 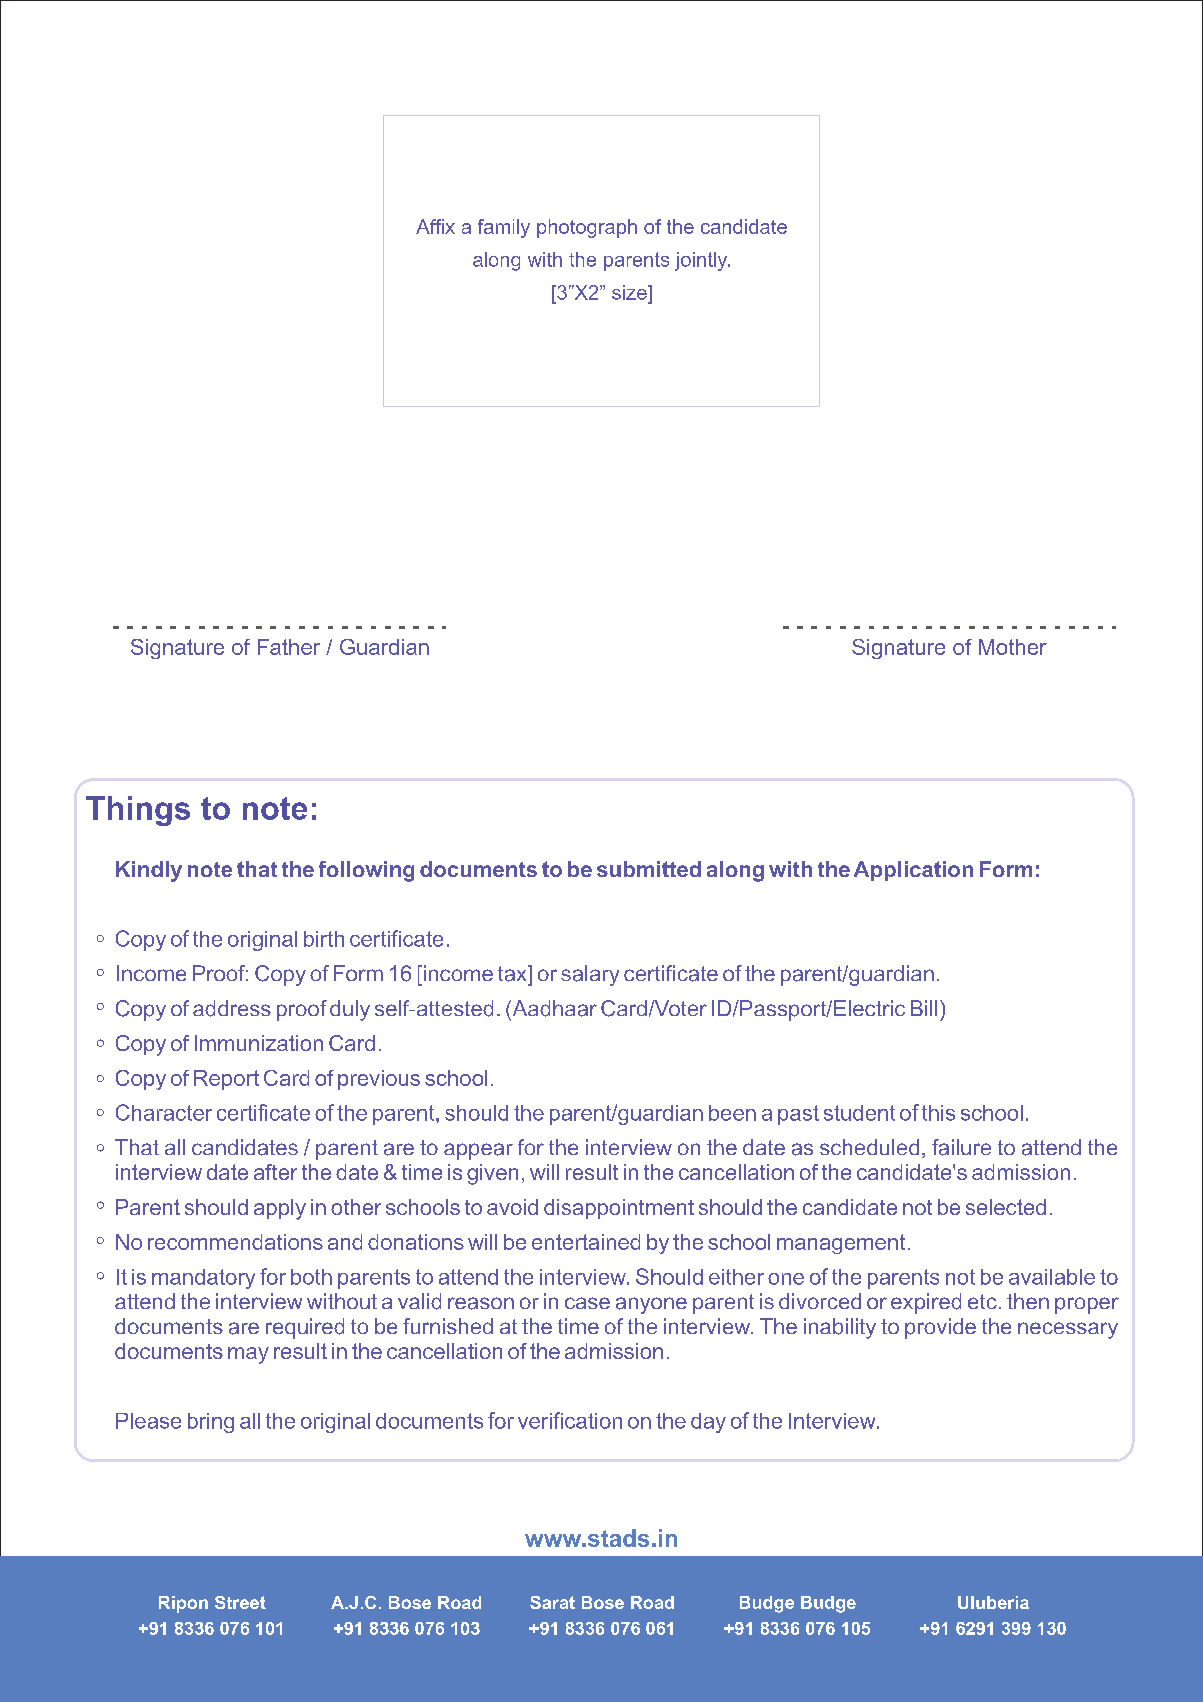 I want to click on after, so click(x=275, y=1172).
